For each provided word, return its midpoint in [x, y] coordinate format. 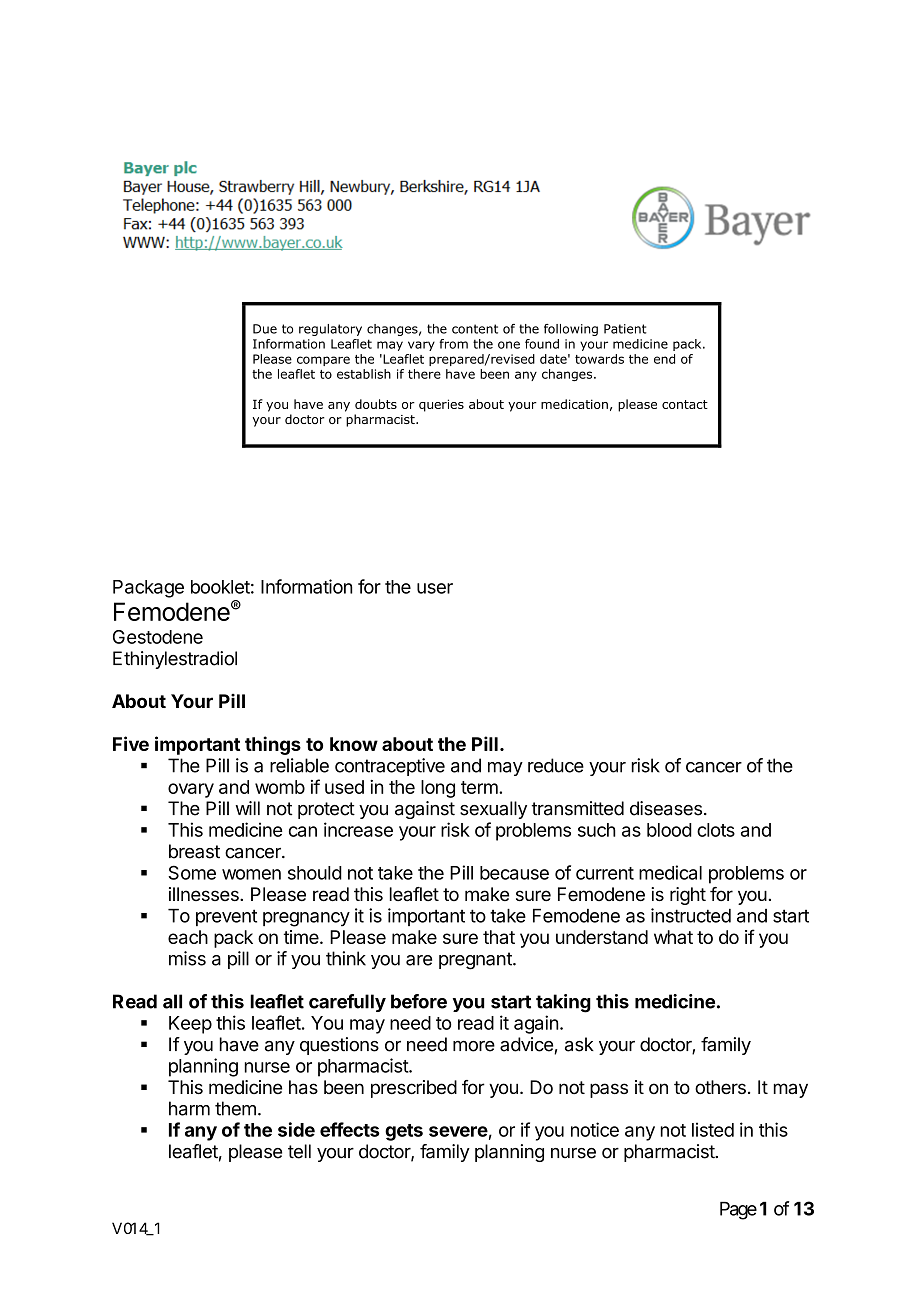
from [453, 344]
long [438, 789]
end [664, 359]
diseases [666, 808]
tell [299, 1151]
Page [738, 1211]
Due [265, 329]
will [247, 808]
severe [458, 1131]
